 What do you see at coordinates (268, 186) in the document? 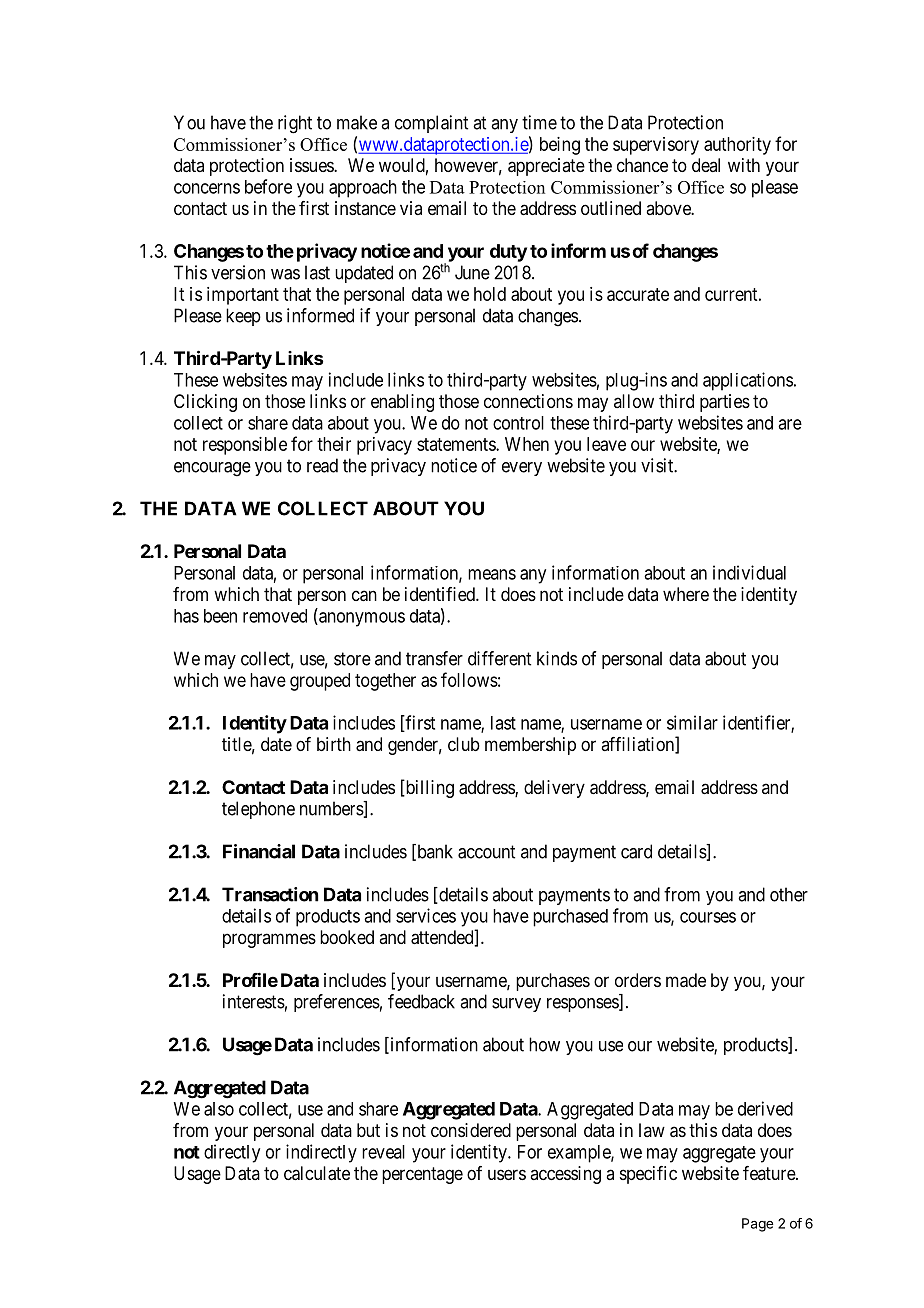
I see `before` at bounding box center [268, 186].
